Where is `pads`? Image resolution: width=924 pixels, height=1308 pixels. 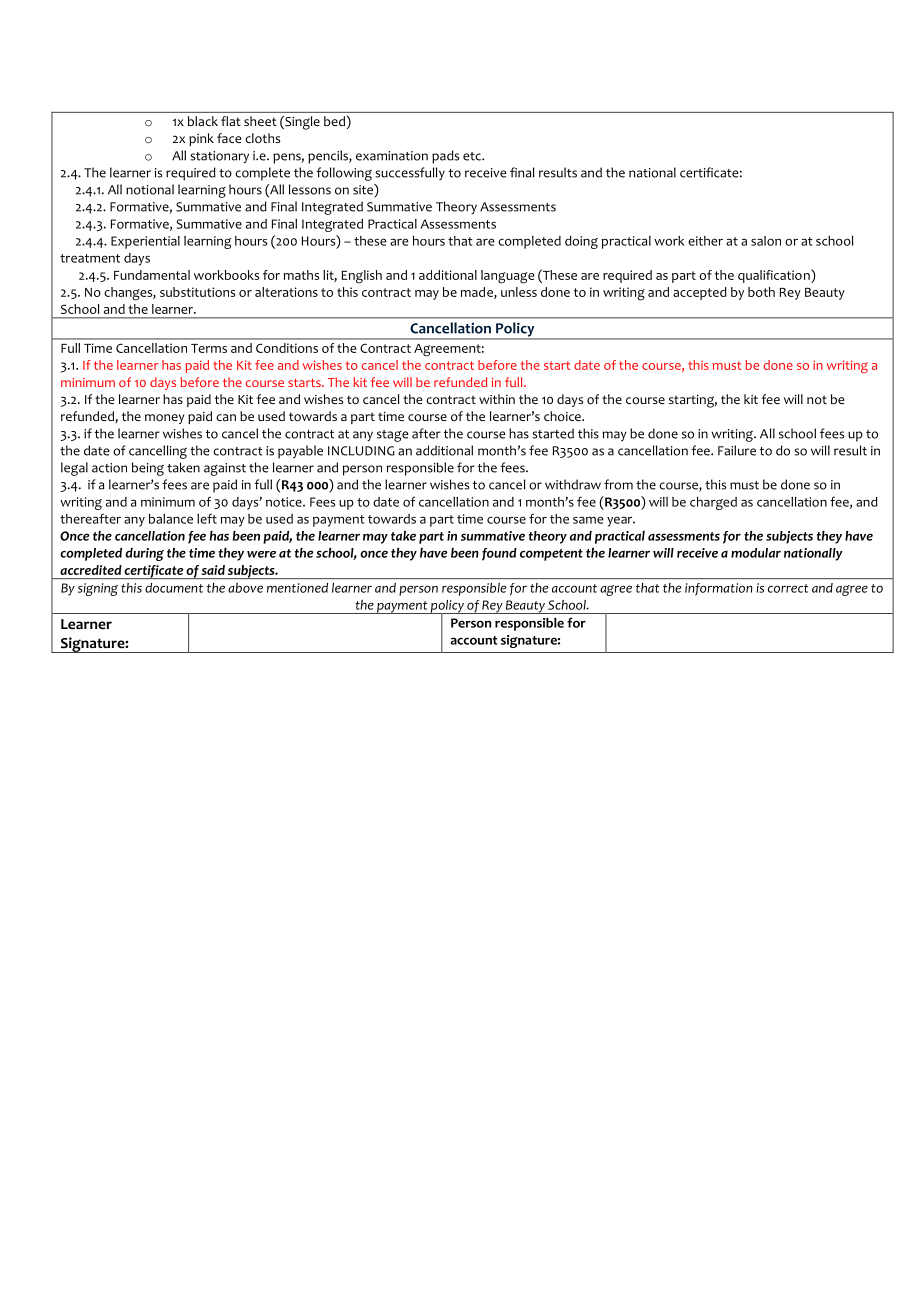 pads is located at coordinates (445, 157).
